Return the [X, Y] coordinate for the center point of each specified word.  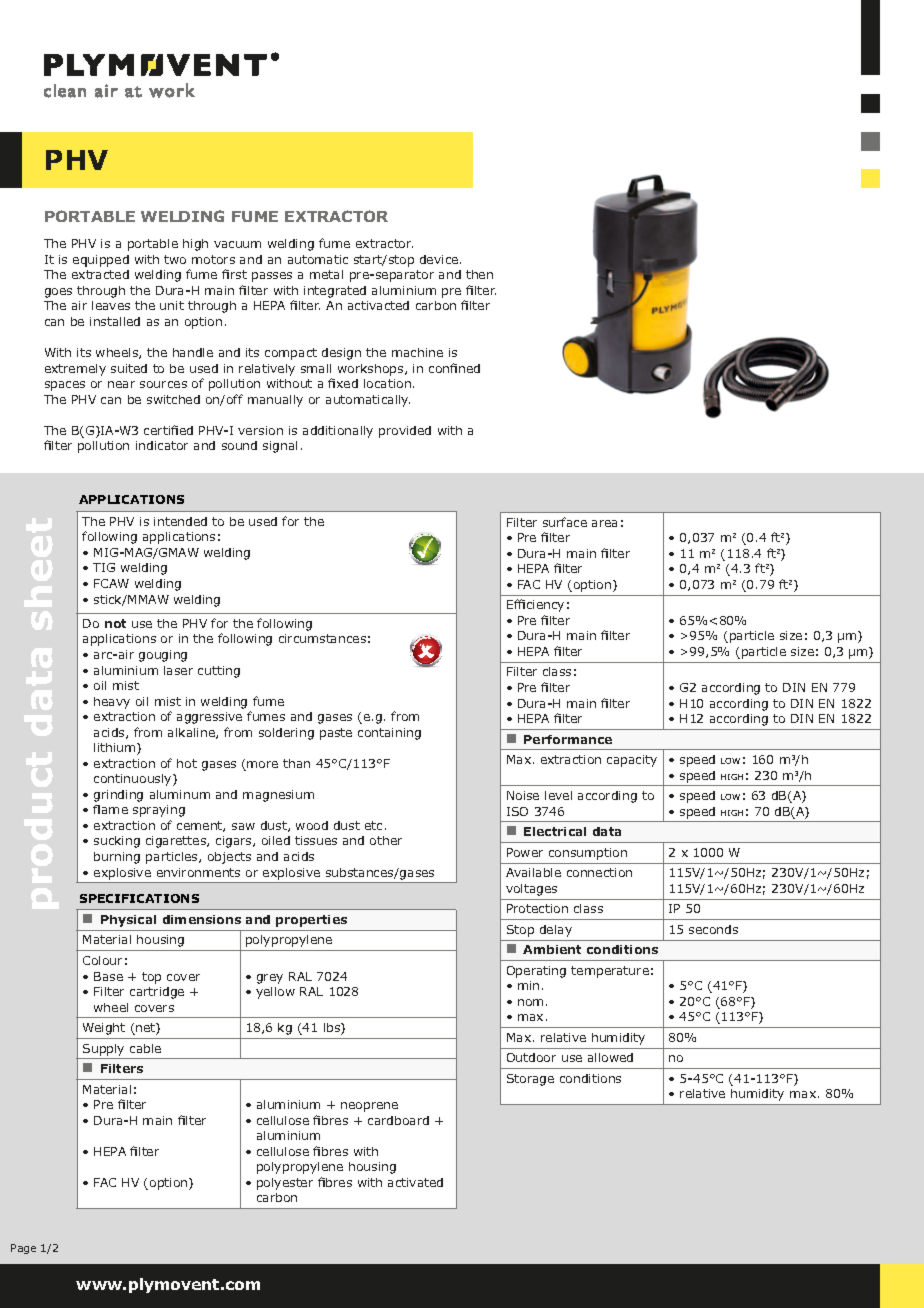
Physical [128, 921]
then [479, 274]
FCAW [111, 583]
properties [311, 921]
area [604, 523]
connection [599, 872]
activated [415, 1182]
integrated [335, 292]
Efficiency [535, 605]
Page [23, 1249]
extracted [100, 274]
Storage [530, 1080]
